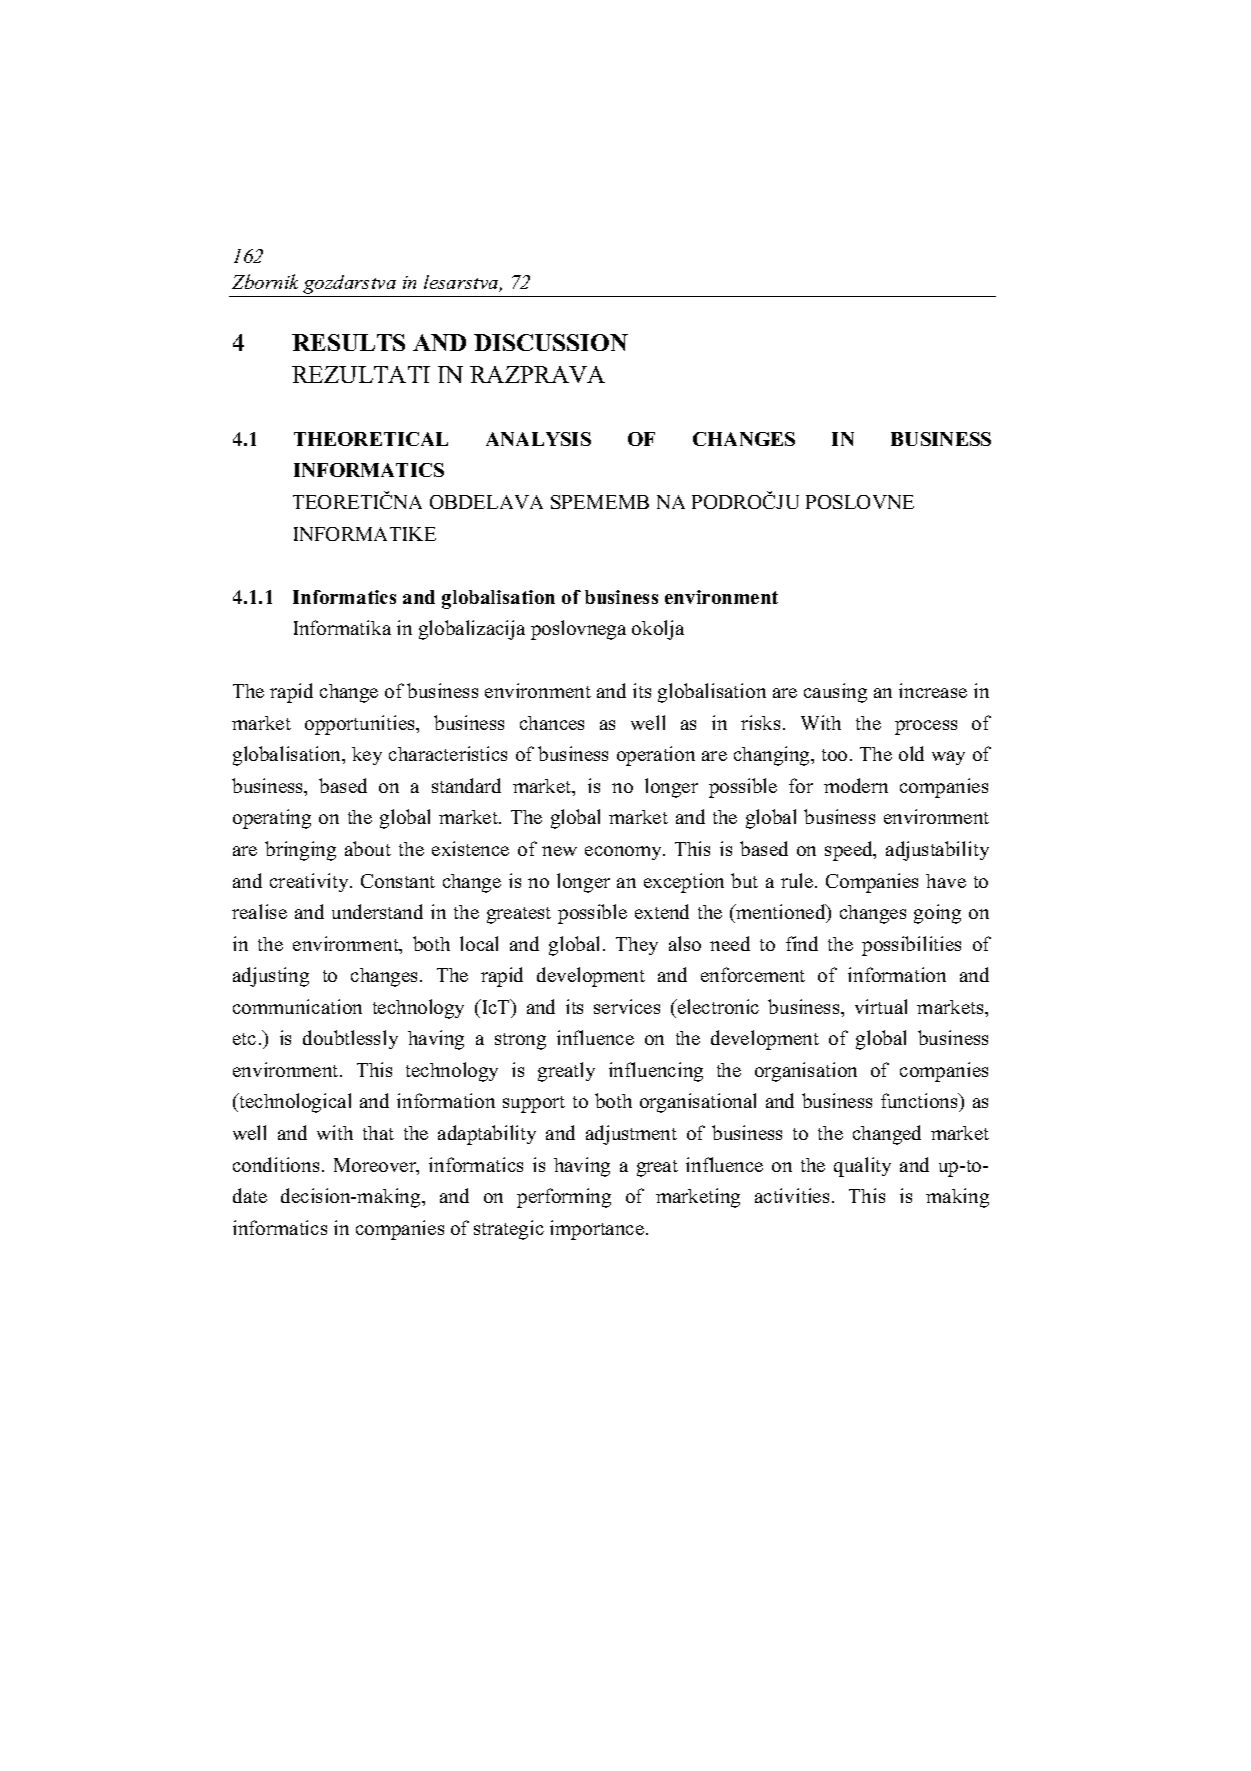 This screenshot has height=1771, width=1251. Describe the element at coordinates (538, 439) in the screenshot. I see `ANALYSIS` at that location.
